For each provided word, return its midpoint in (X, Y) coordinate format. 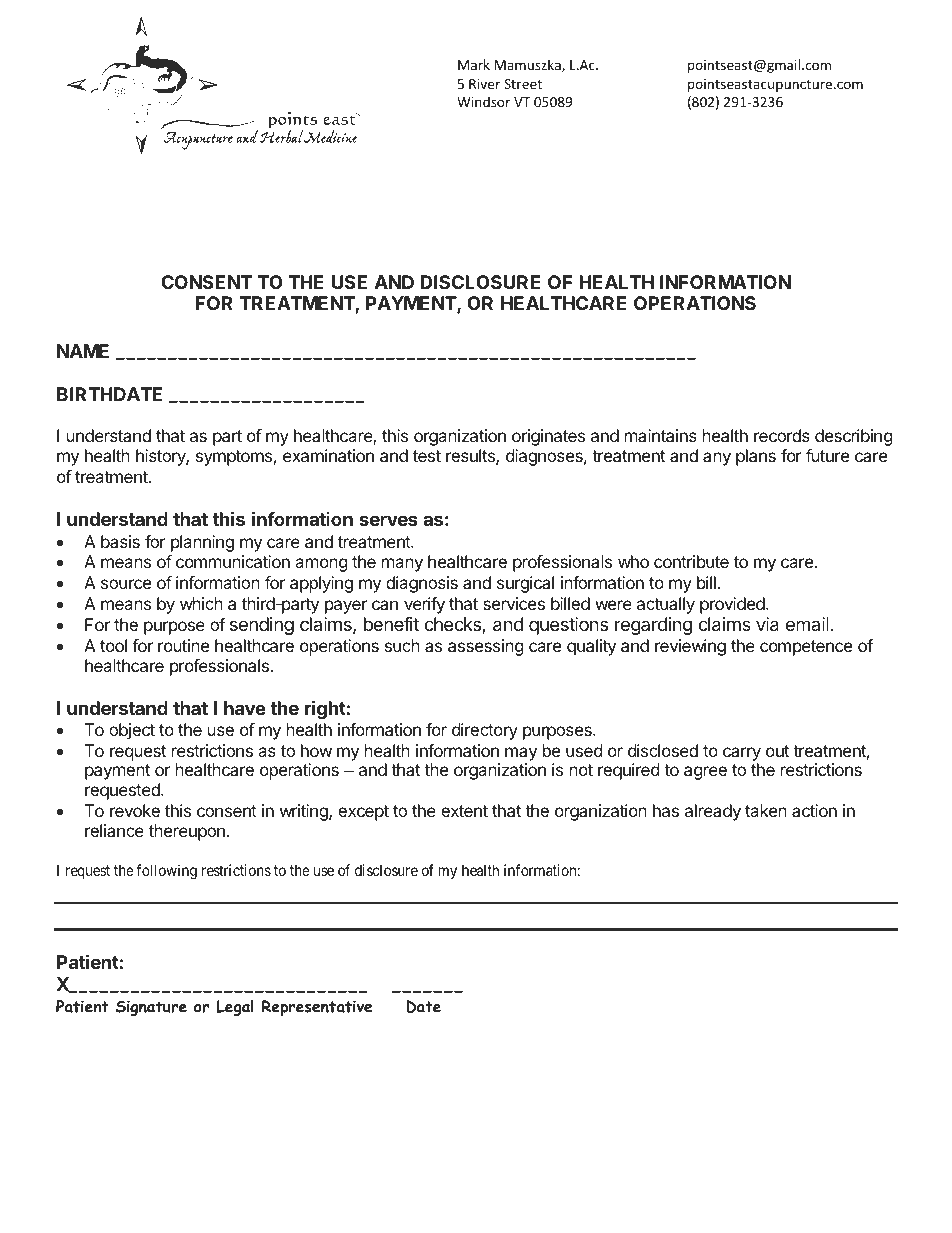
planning (202, 543)
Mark (474, 64)
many (402, 565)
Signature (151, 1008)
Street (523, 84)
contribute (691, 561)
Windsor (483, 101)
